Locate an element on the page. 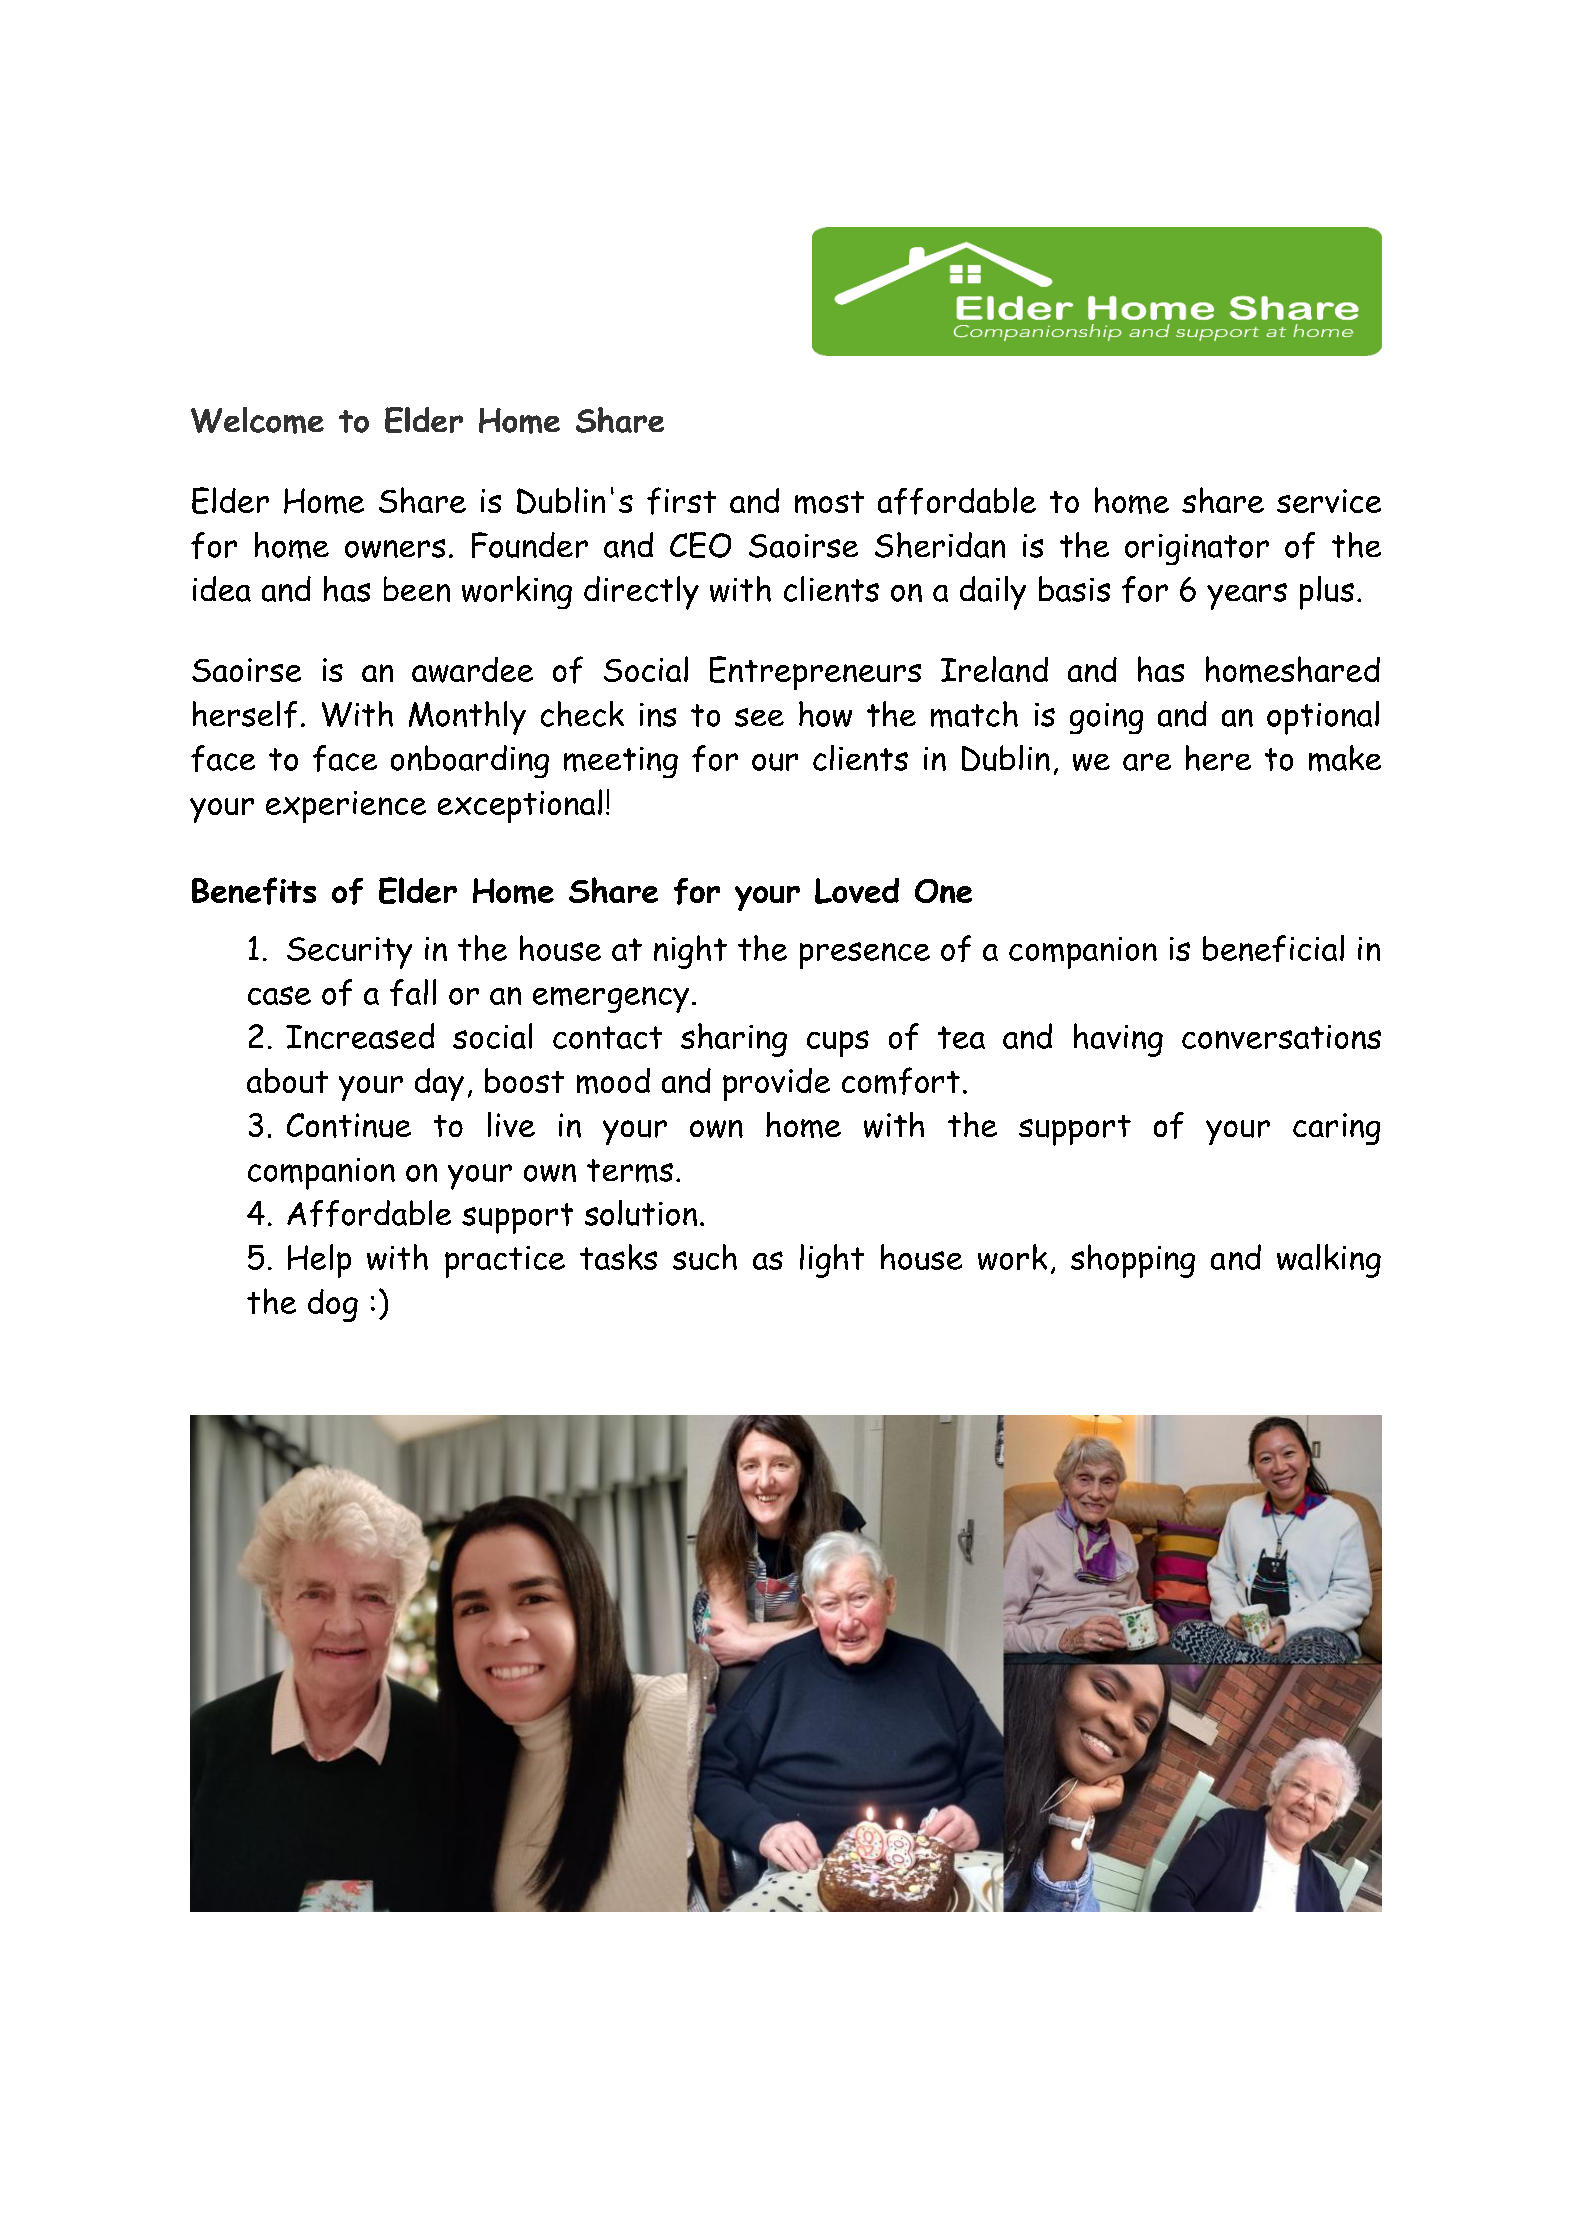 The image size is (1572, 2224). service is located at coordinates (1329, 501).
